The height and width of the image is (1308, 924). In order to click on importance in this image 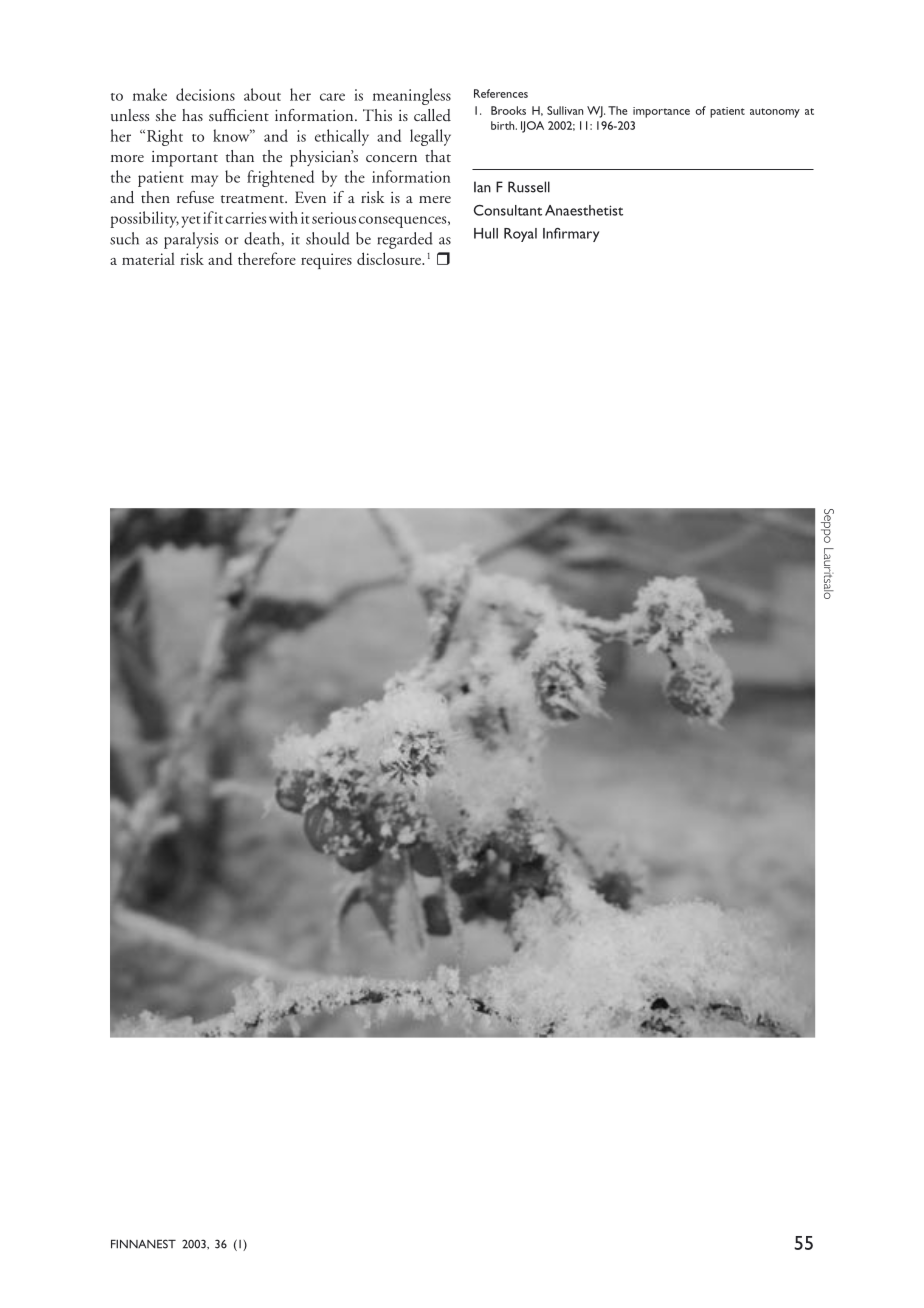, I will do `click(661, 112)`.
